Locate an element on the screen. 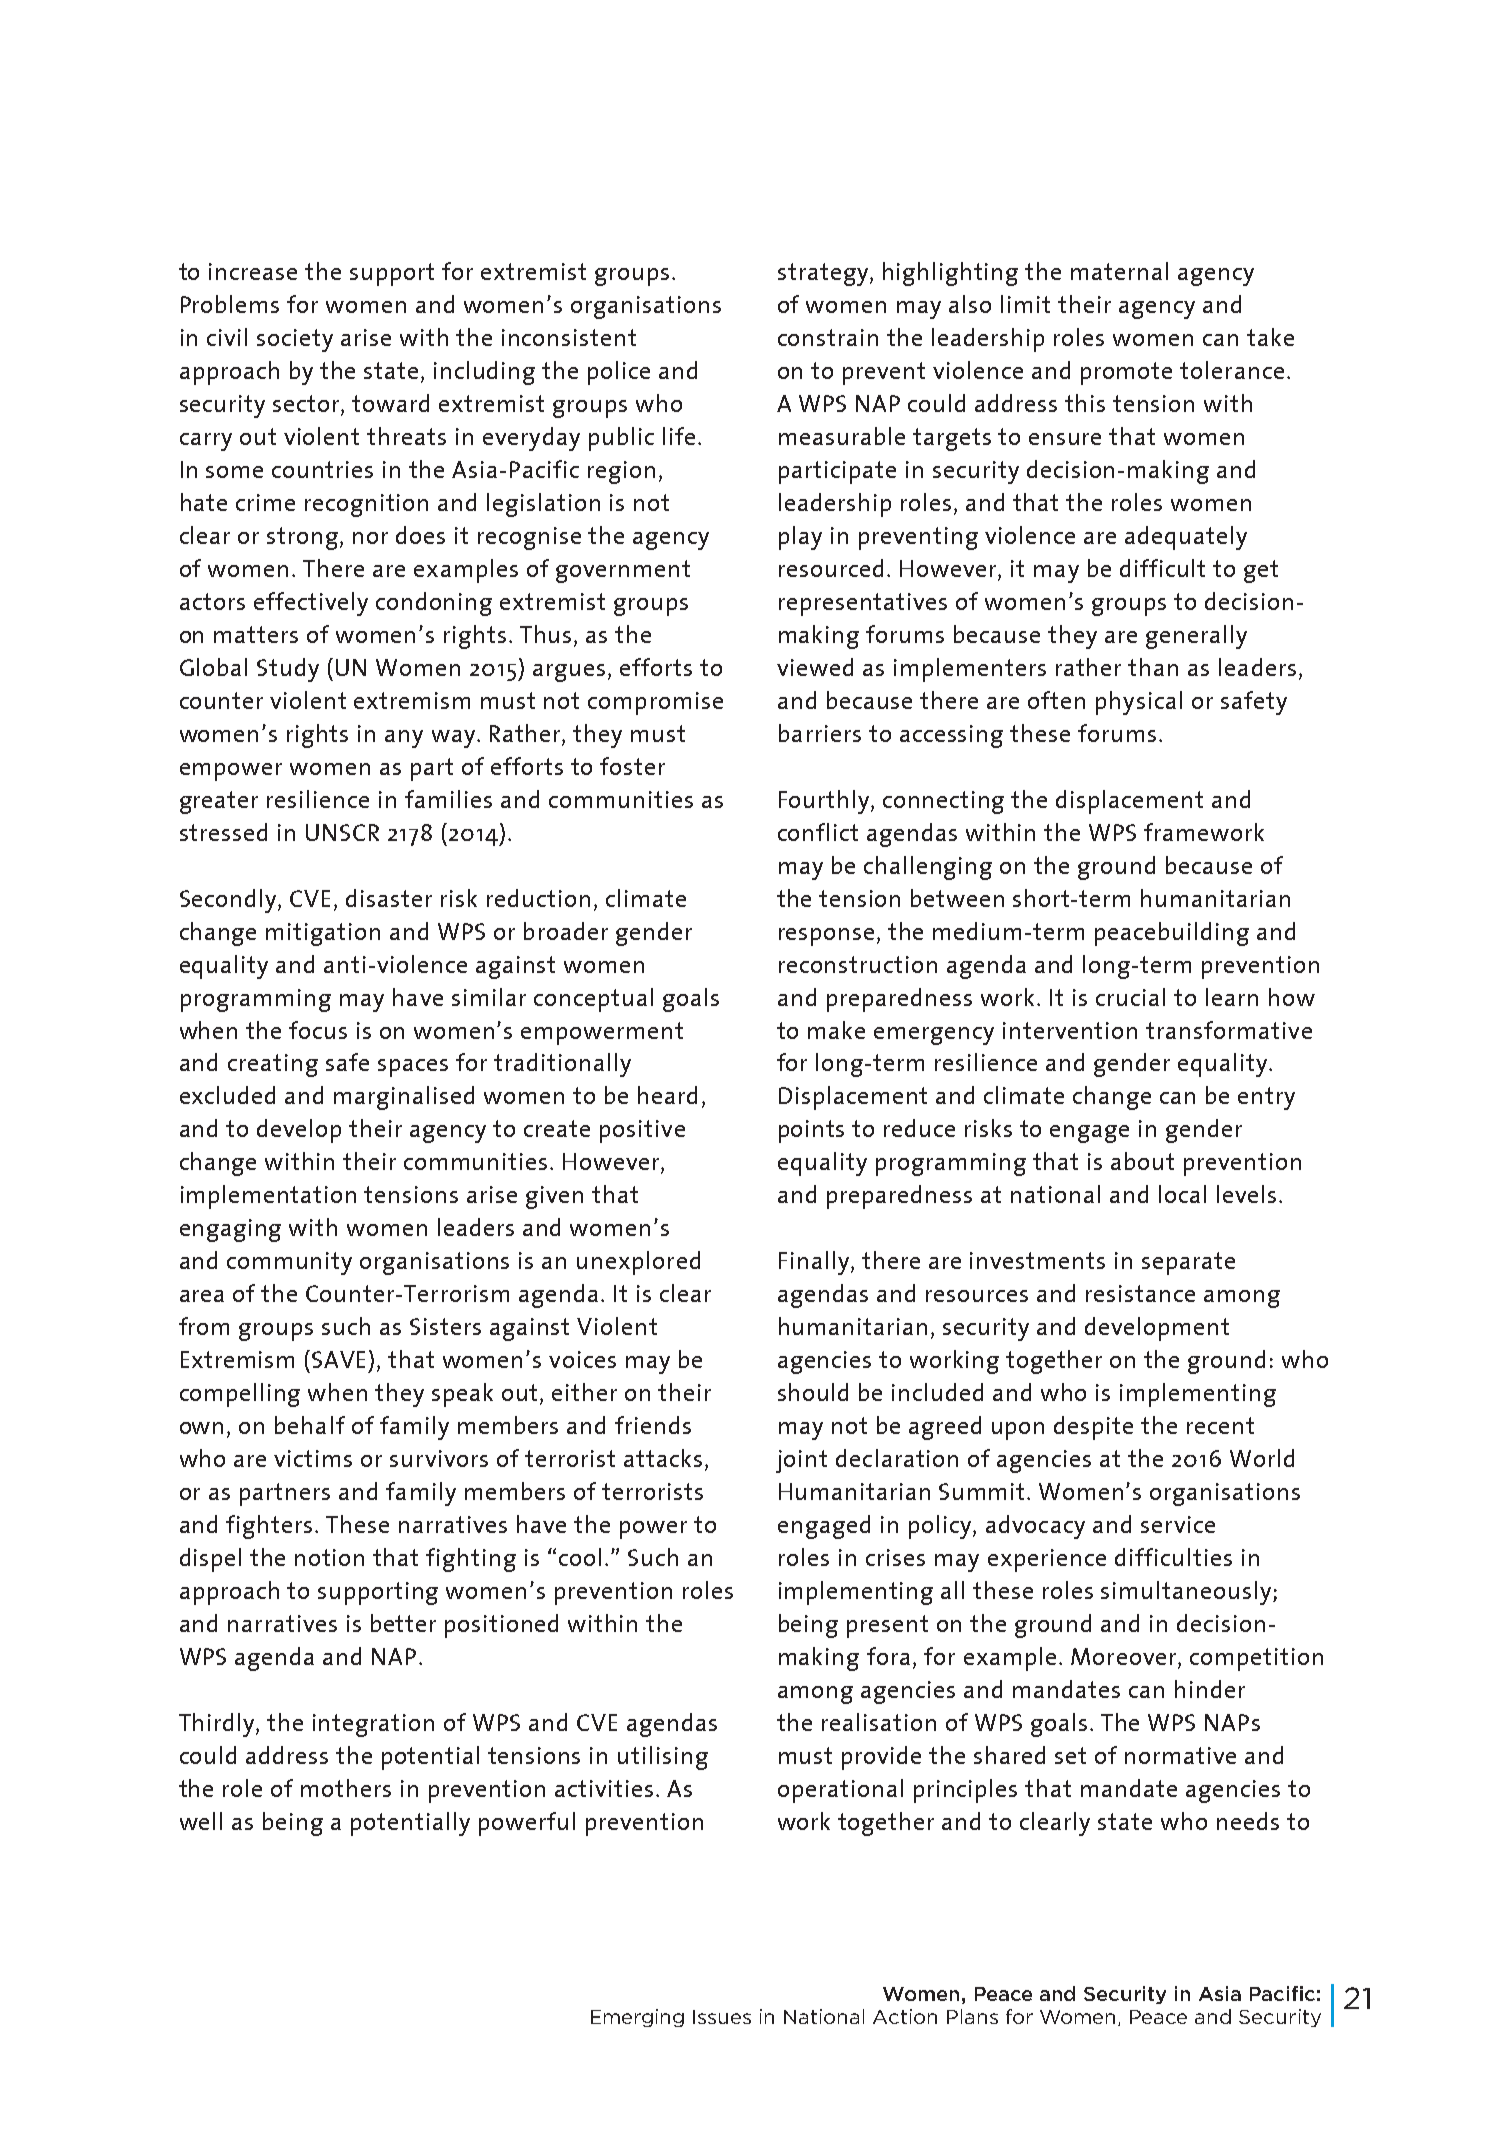 The width and height of the screenshot is (1511, 2136). promote is located at coordinates (1126, 373).
